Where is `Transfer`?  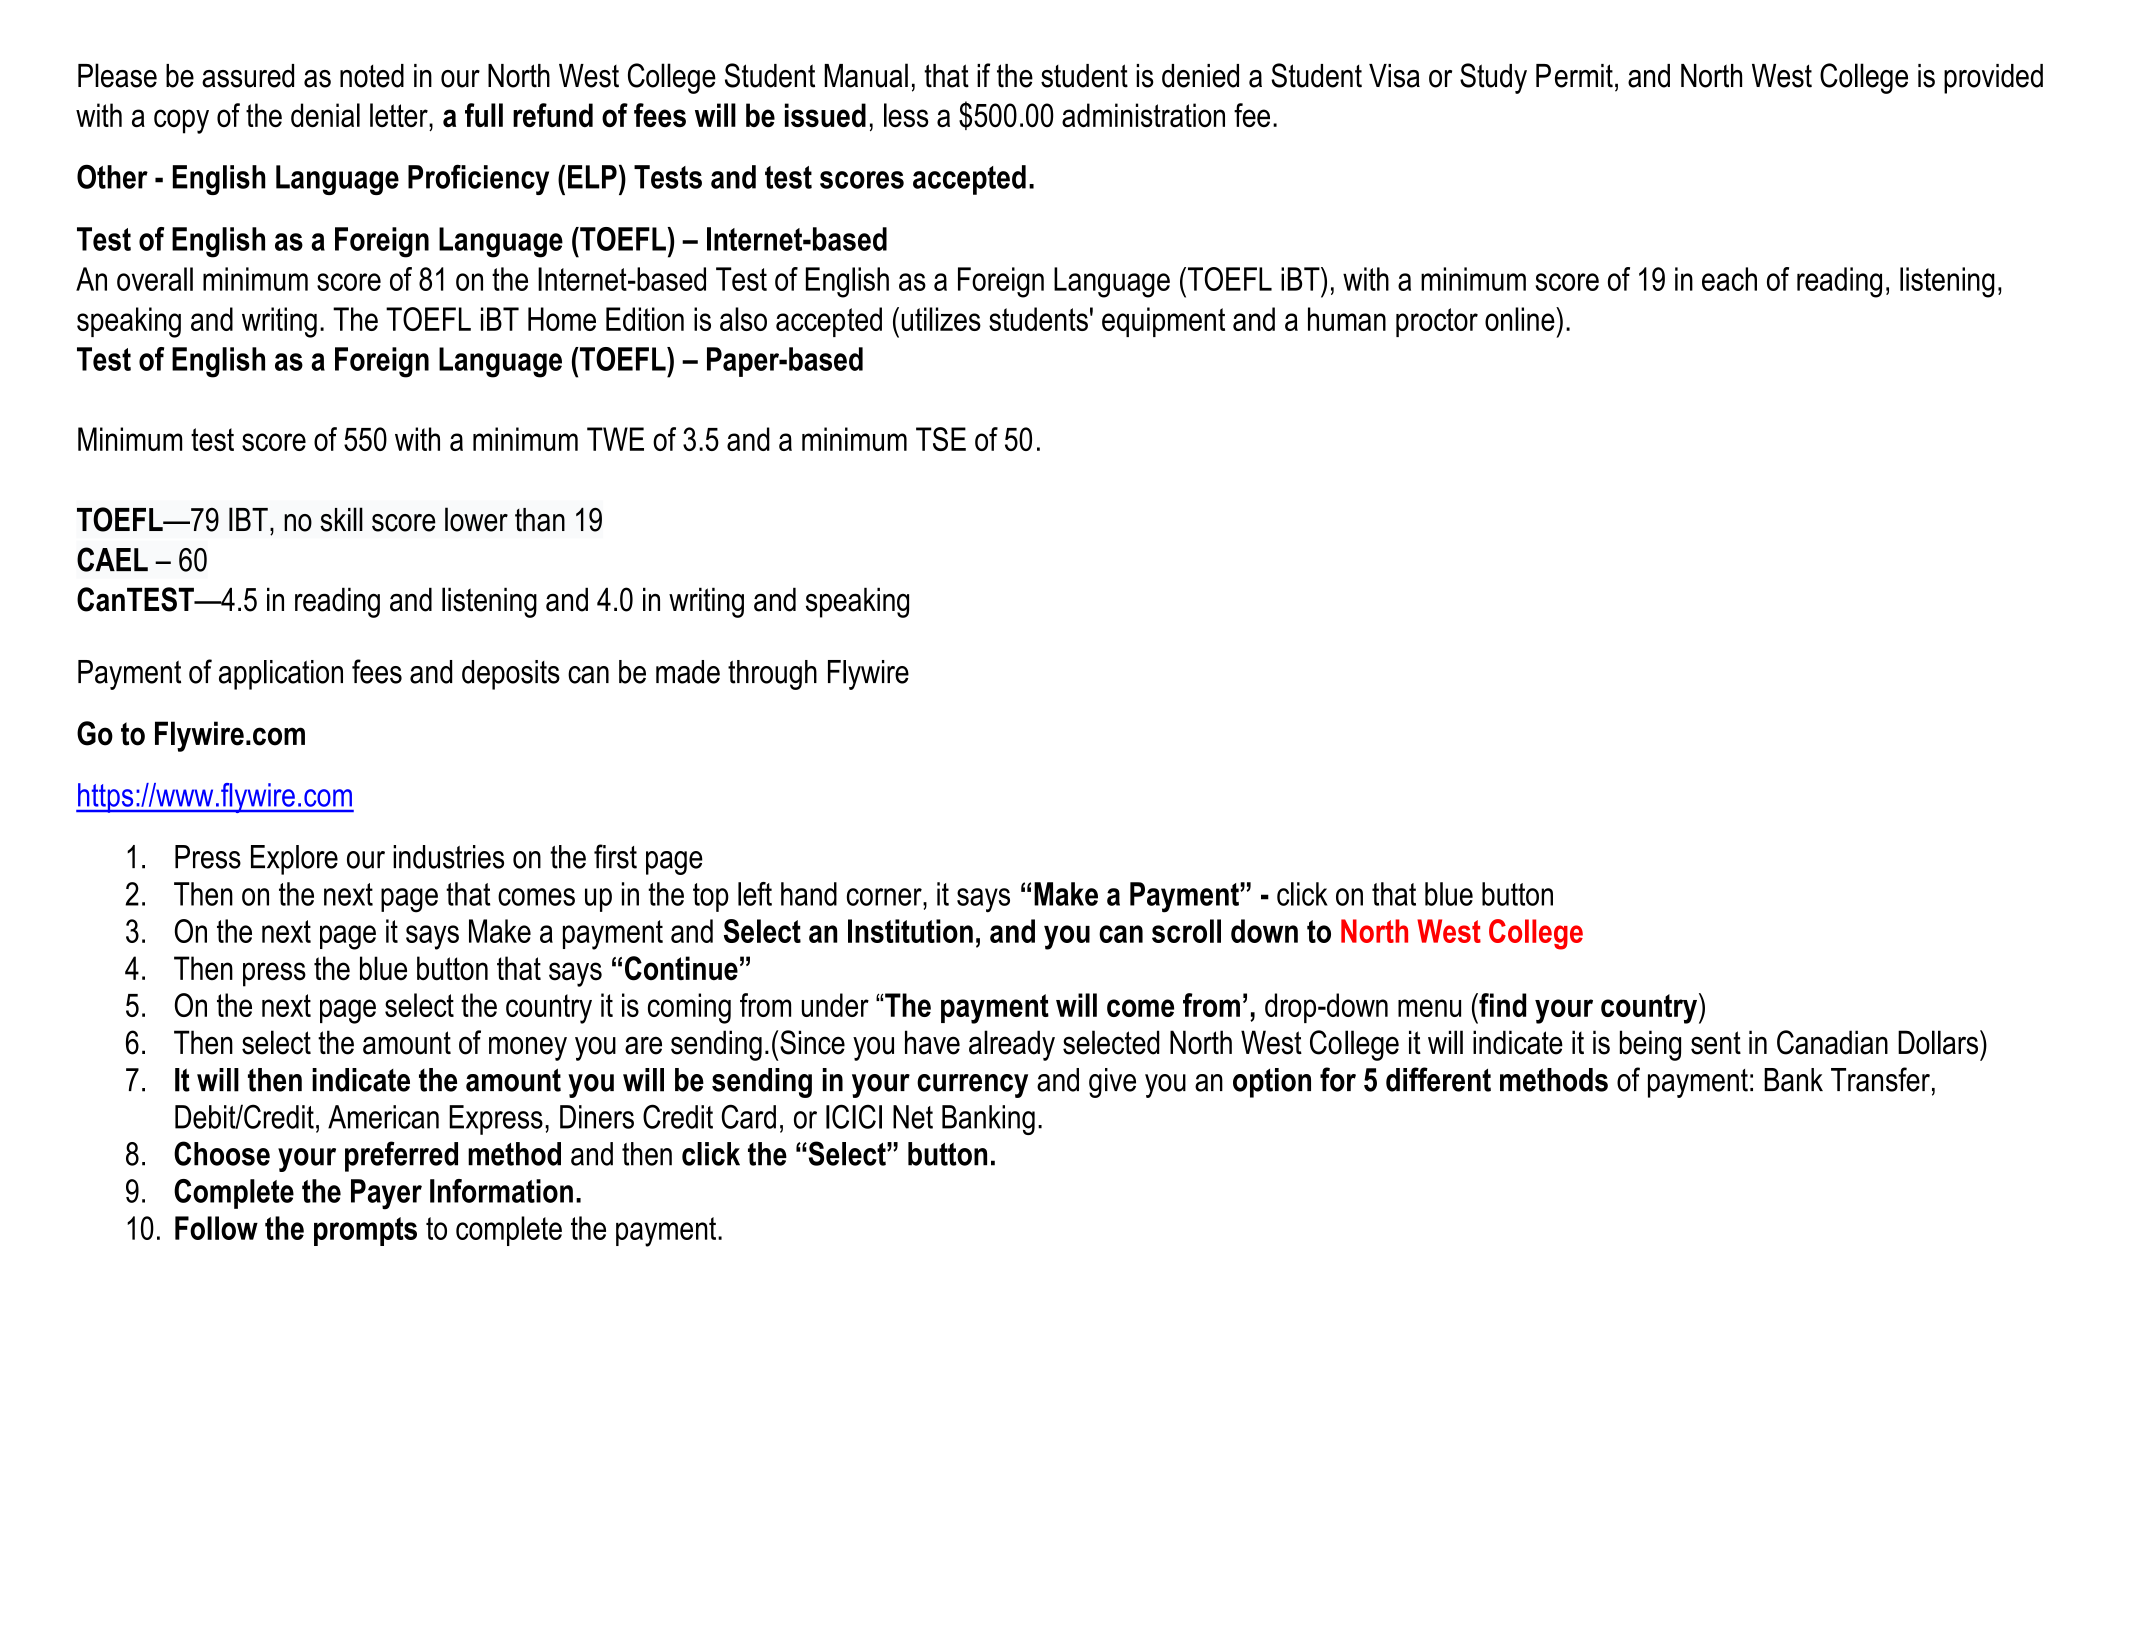
Transfer is located at coordinates (1880, 1079).
